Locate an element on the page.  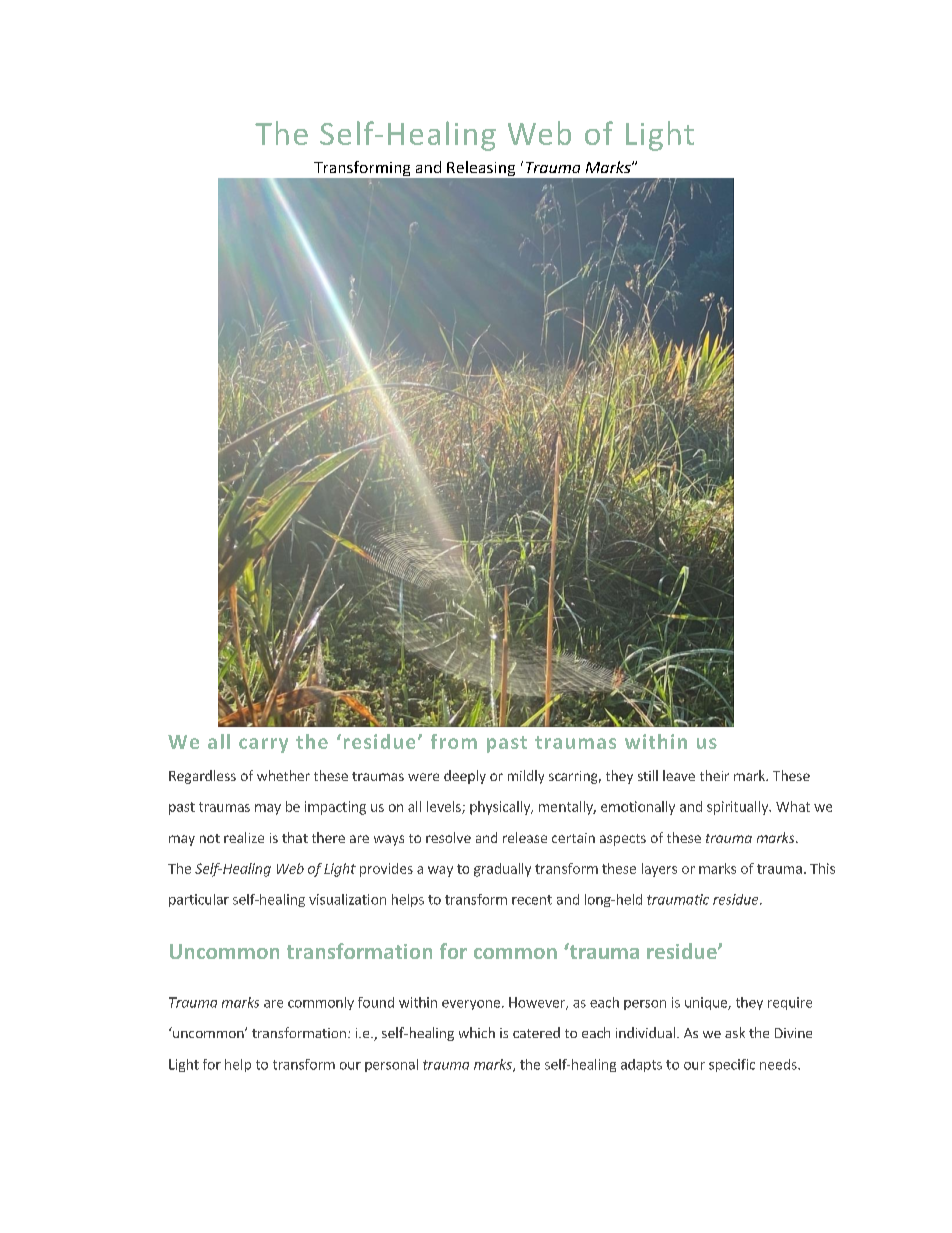
their is located at coordinates (714, 775).
